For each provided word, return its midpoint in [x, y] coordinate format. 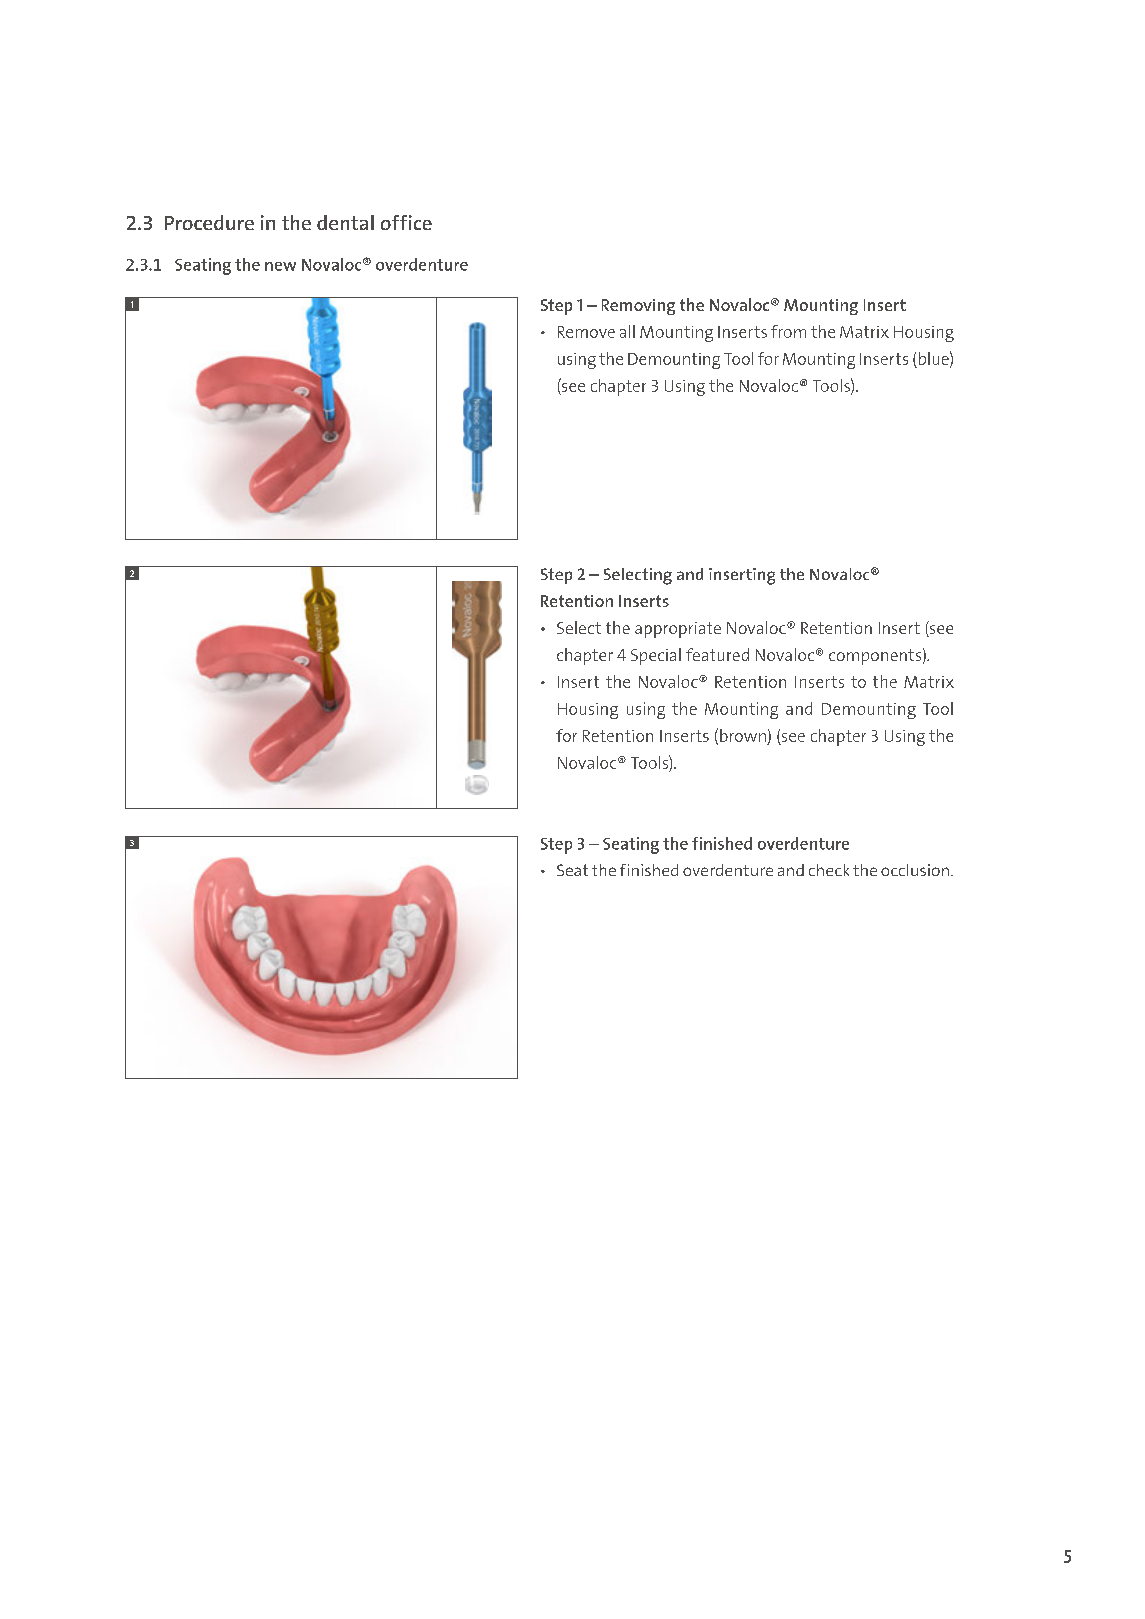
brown [743, 735]
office [406, 222]
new [280, 266]
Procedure [209, 222]
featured [717, 654]
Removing [638, 307]
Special [656, 656]
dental [345, 222]
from [788, 331]
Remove [586, 332]
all [627, 331]
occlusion [915, 870]
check [829, 870]
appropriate [678, 630]
